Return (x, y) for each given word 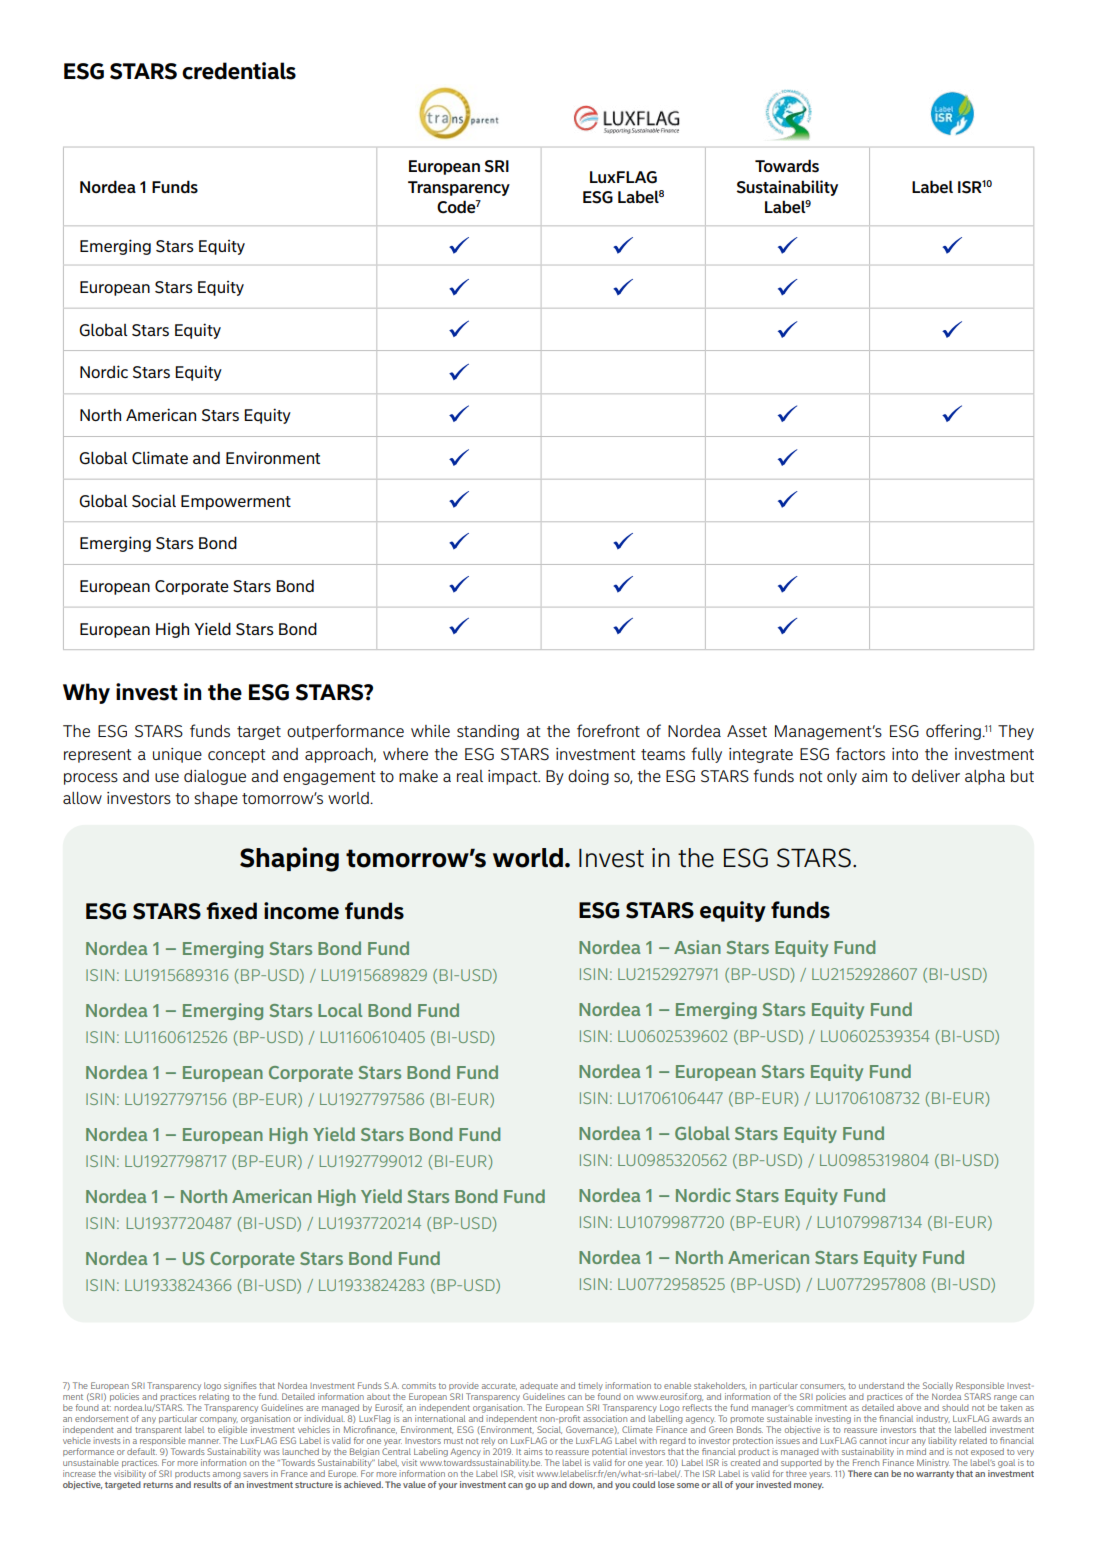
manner (204, 1441)
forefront (608, 730)
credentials (239, 71)
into (905, 754)
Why (86, 693)
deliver (936, 776)
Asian (697, 947)
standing (488, 732)
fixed (231, 911)
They (1016, 732)
